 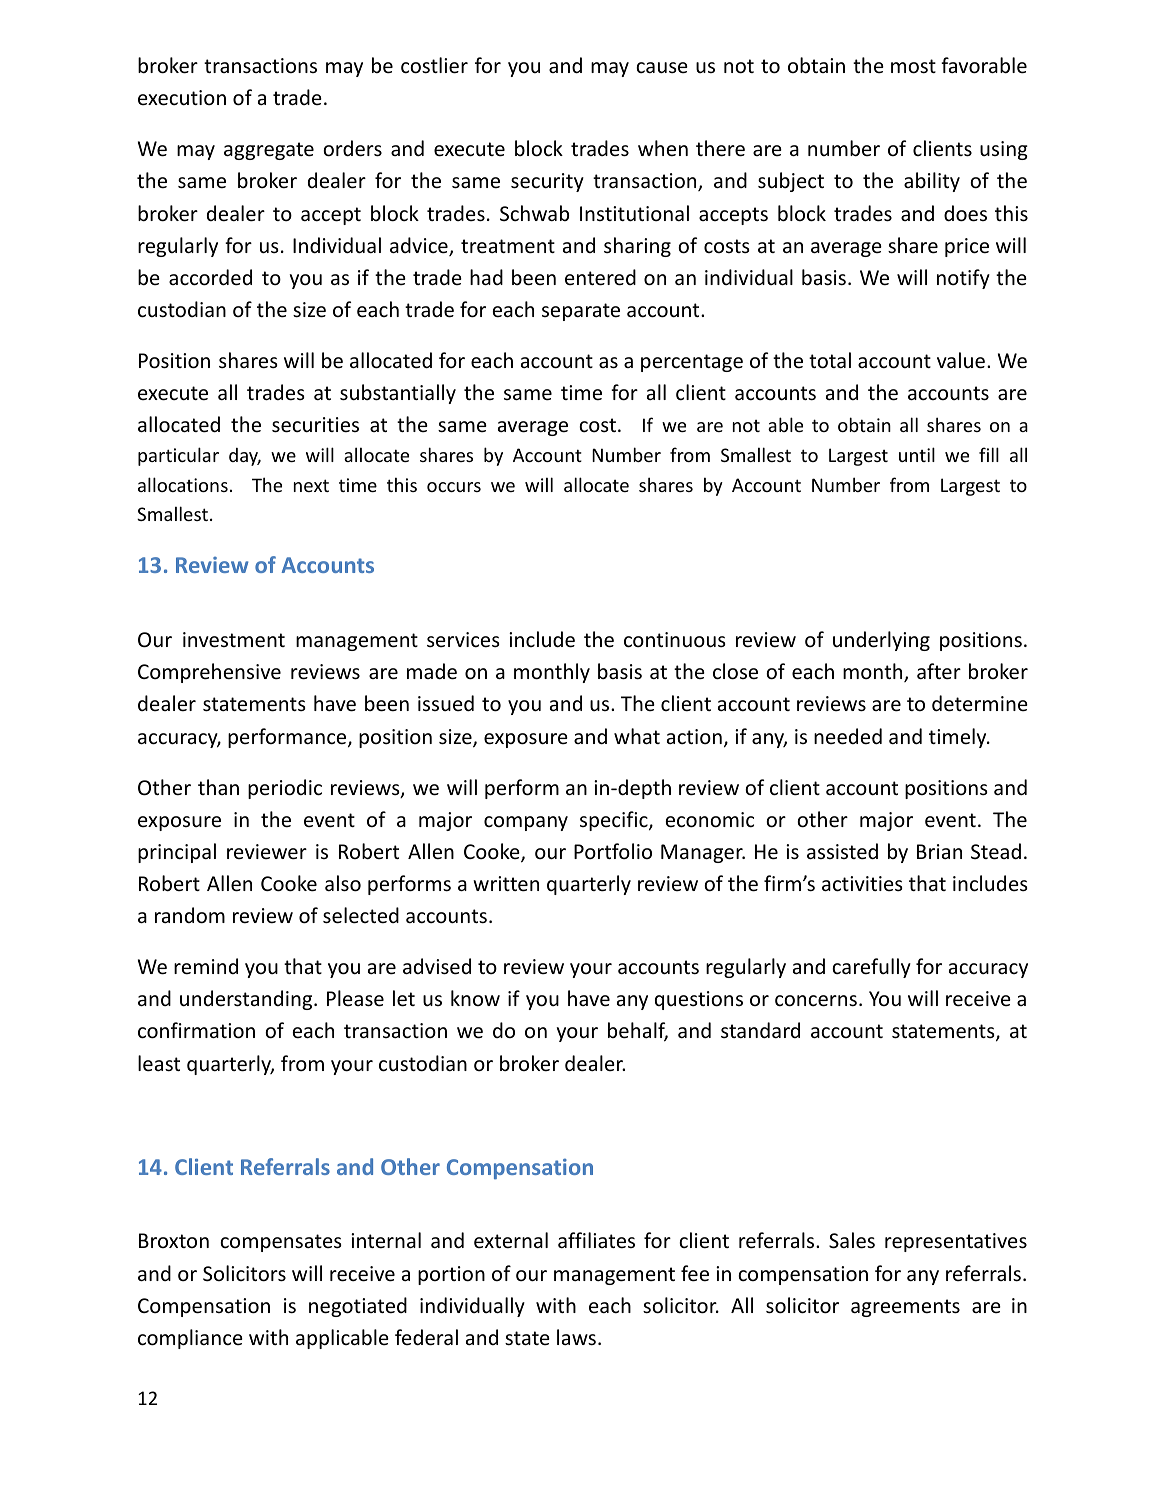 What do you see at coordinates (913, 66) in the screenshot?
I see `most` at bounding box center [913, 66].
